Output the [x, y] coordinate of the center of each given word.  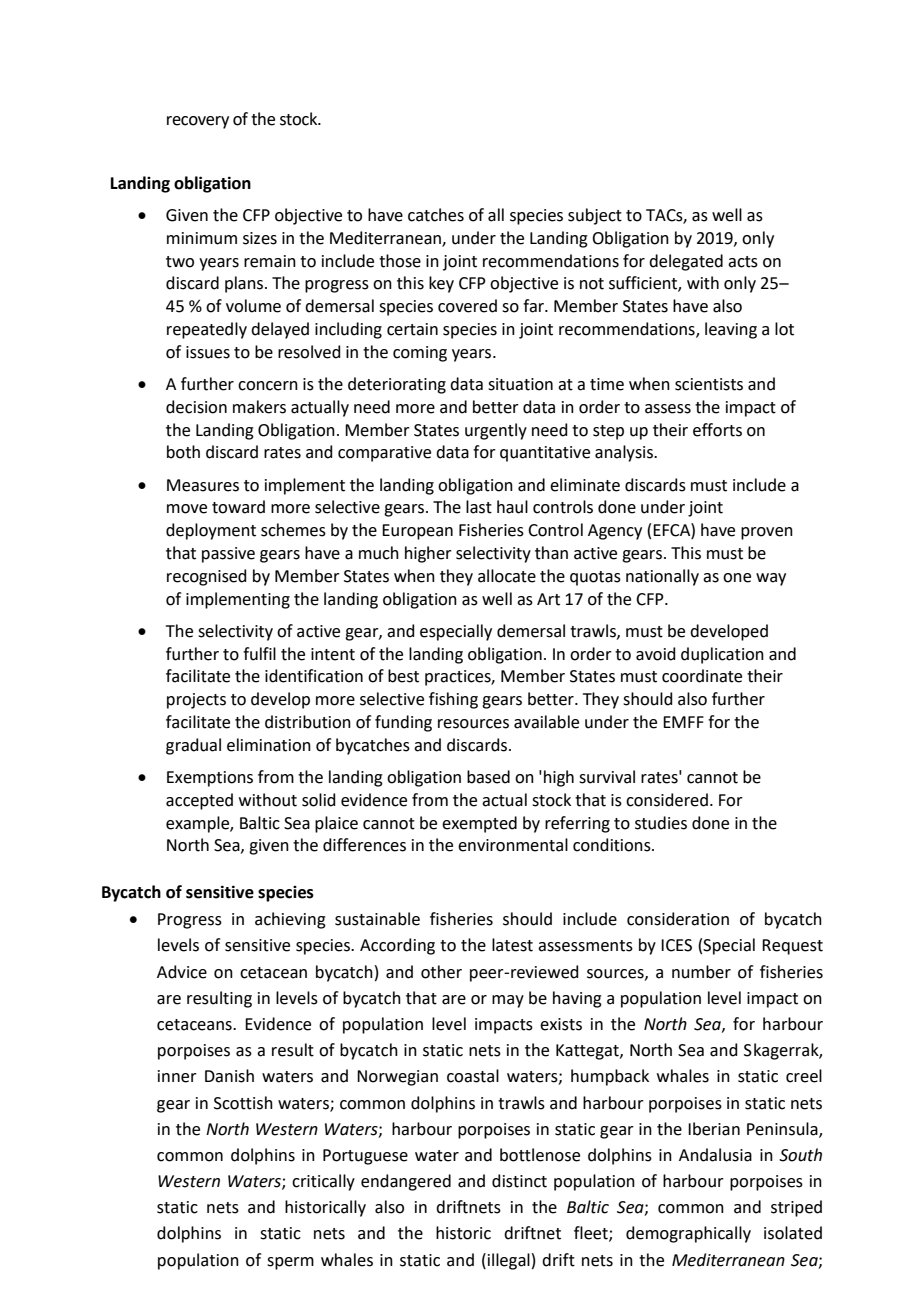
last [479, 507]
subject [595, 216]
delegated [686, 262]
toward [238, 507]
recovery [198, 122]
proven [767, 533]
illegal [509, 1261]
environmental [513, 845]
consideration [678, 919]
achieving [290, 920]
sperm [290, 1263]
